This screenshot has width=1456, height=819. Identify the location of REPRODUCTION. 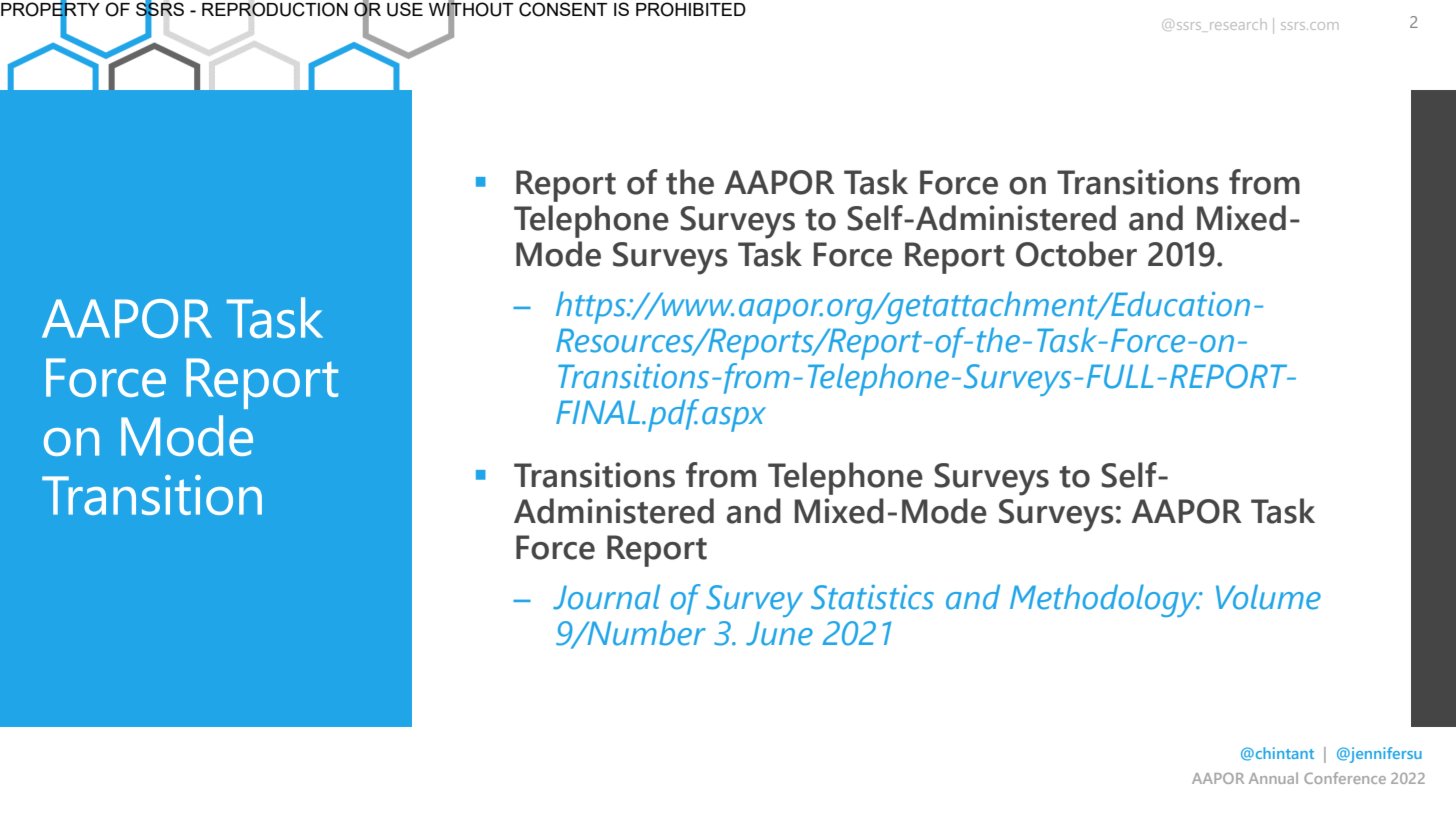
(275, 9).
